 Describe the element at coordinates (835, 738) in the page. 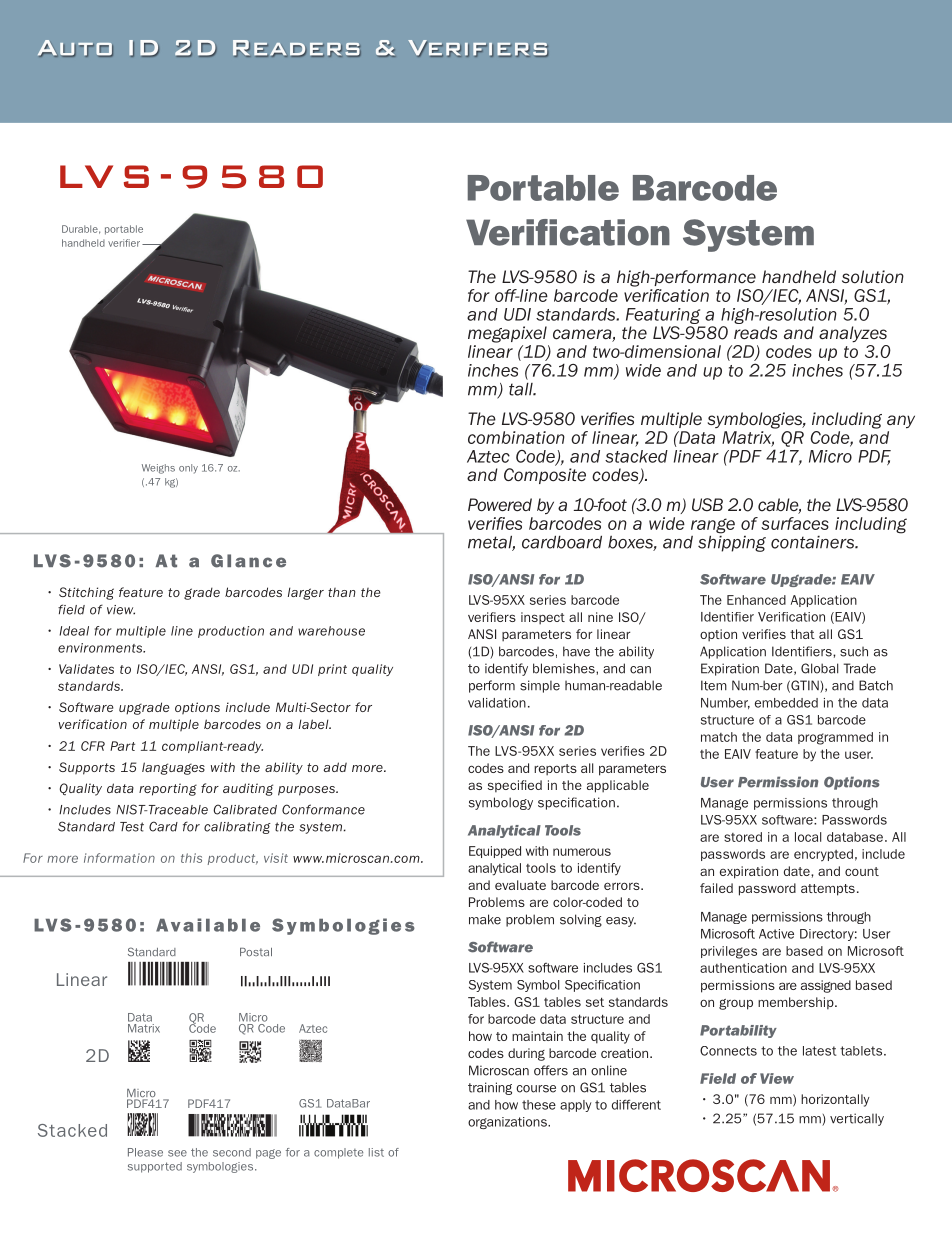

I see `programmed` at that location.
